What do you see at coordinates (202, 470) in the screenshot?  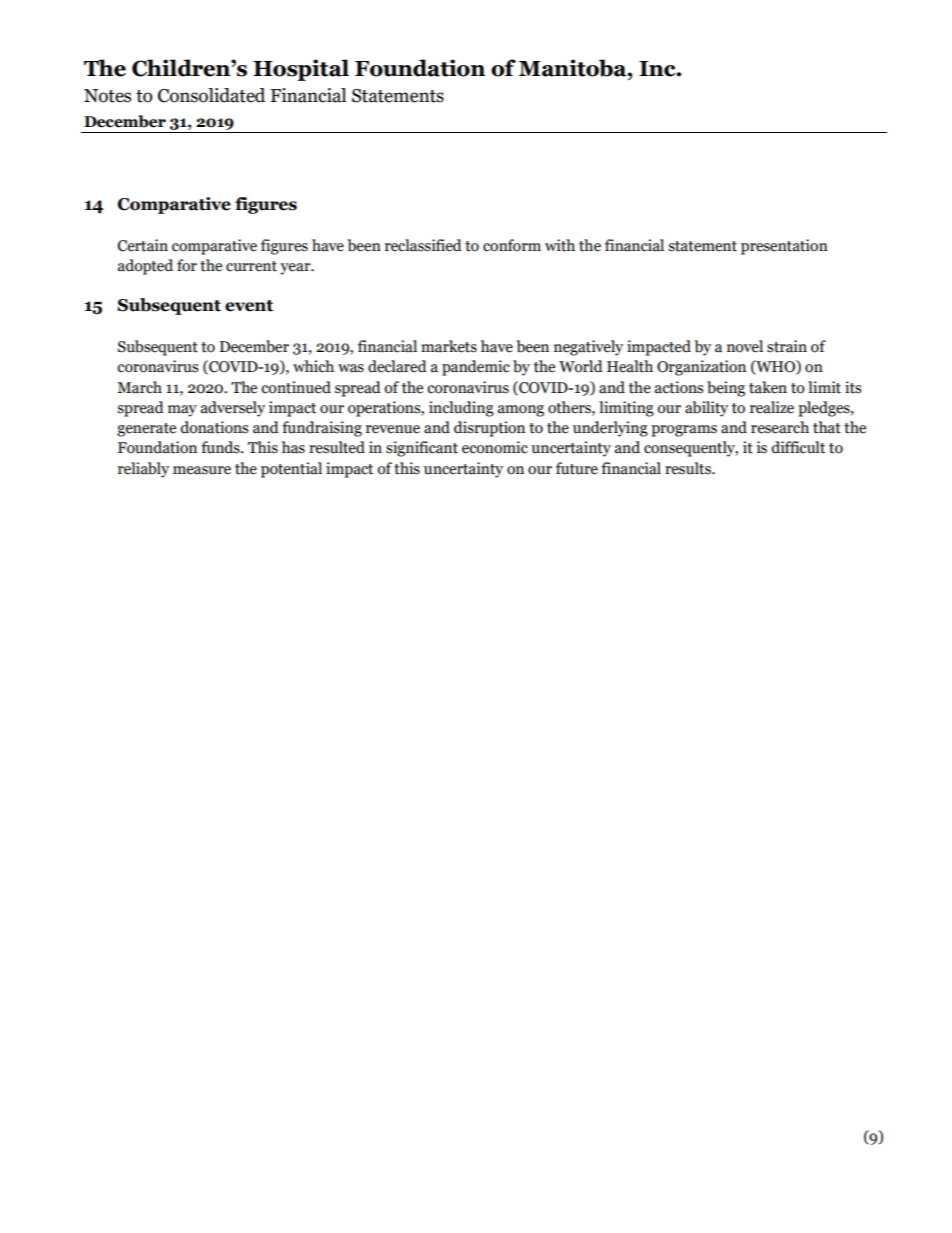 I see `measure` at bounding box center [202, 470].
